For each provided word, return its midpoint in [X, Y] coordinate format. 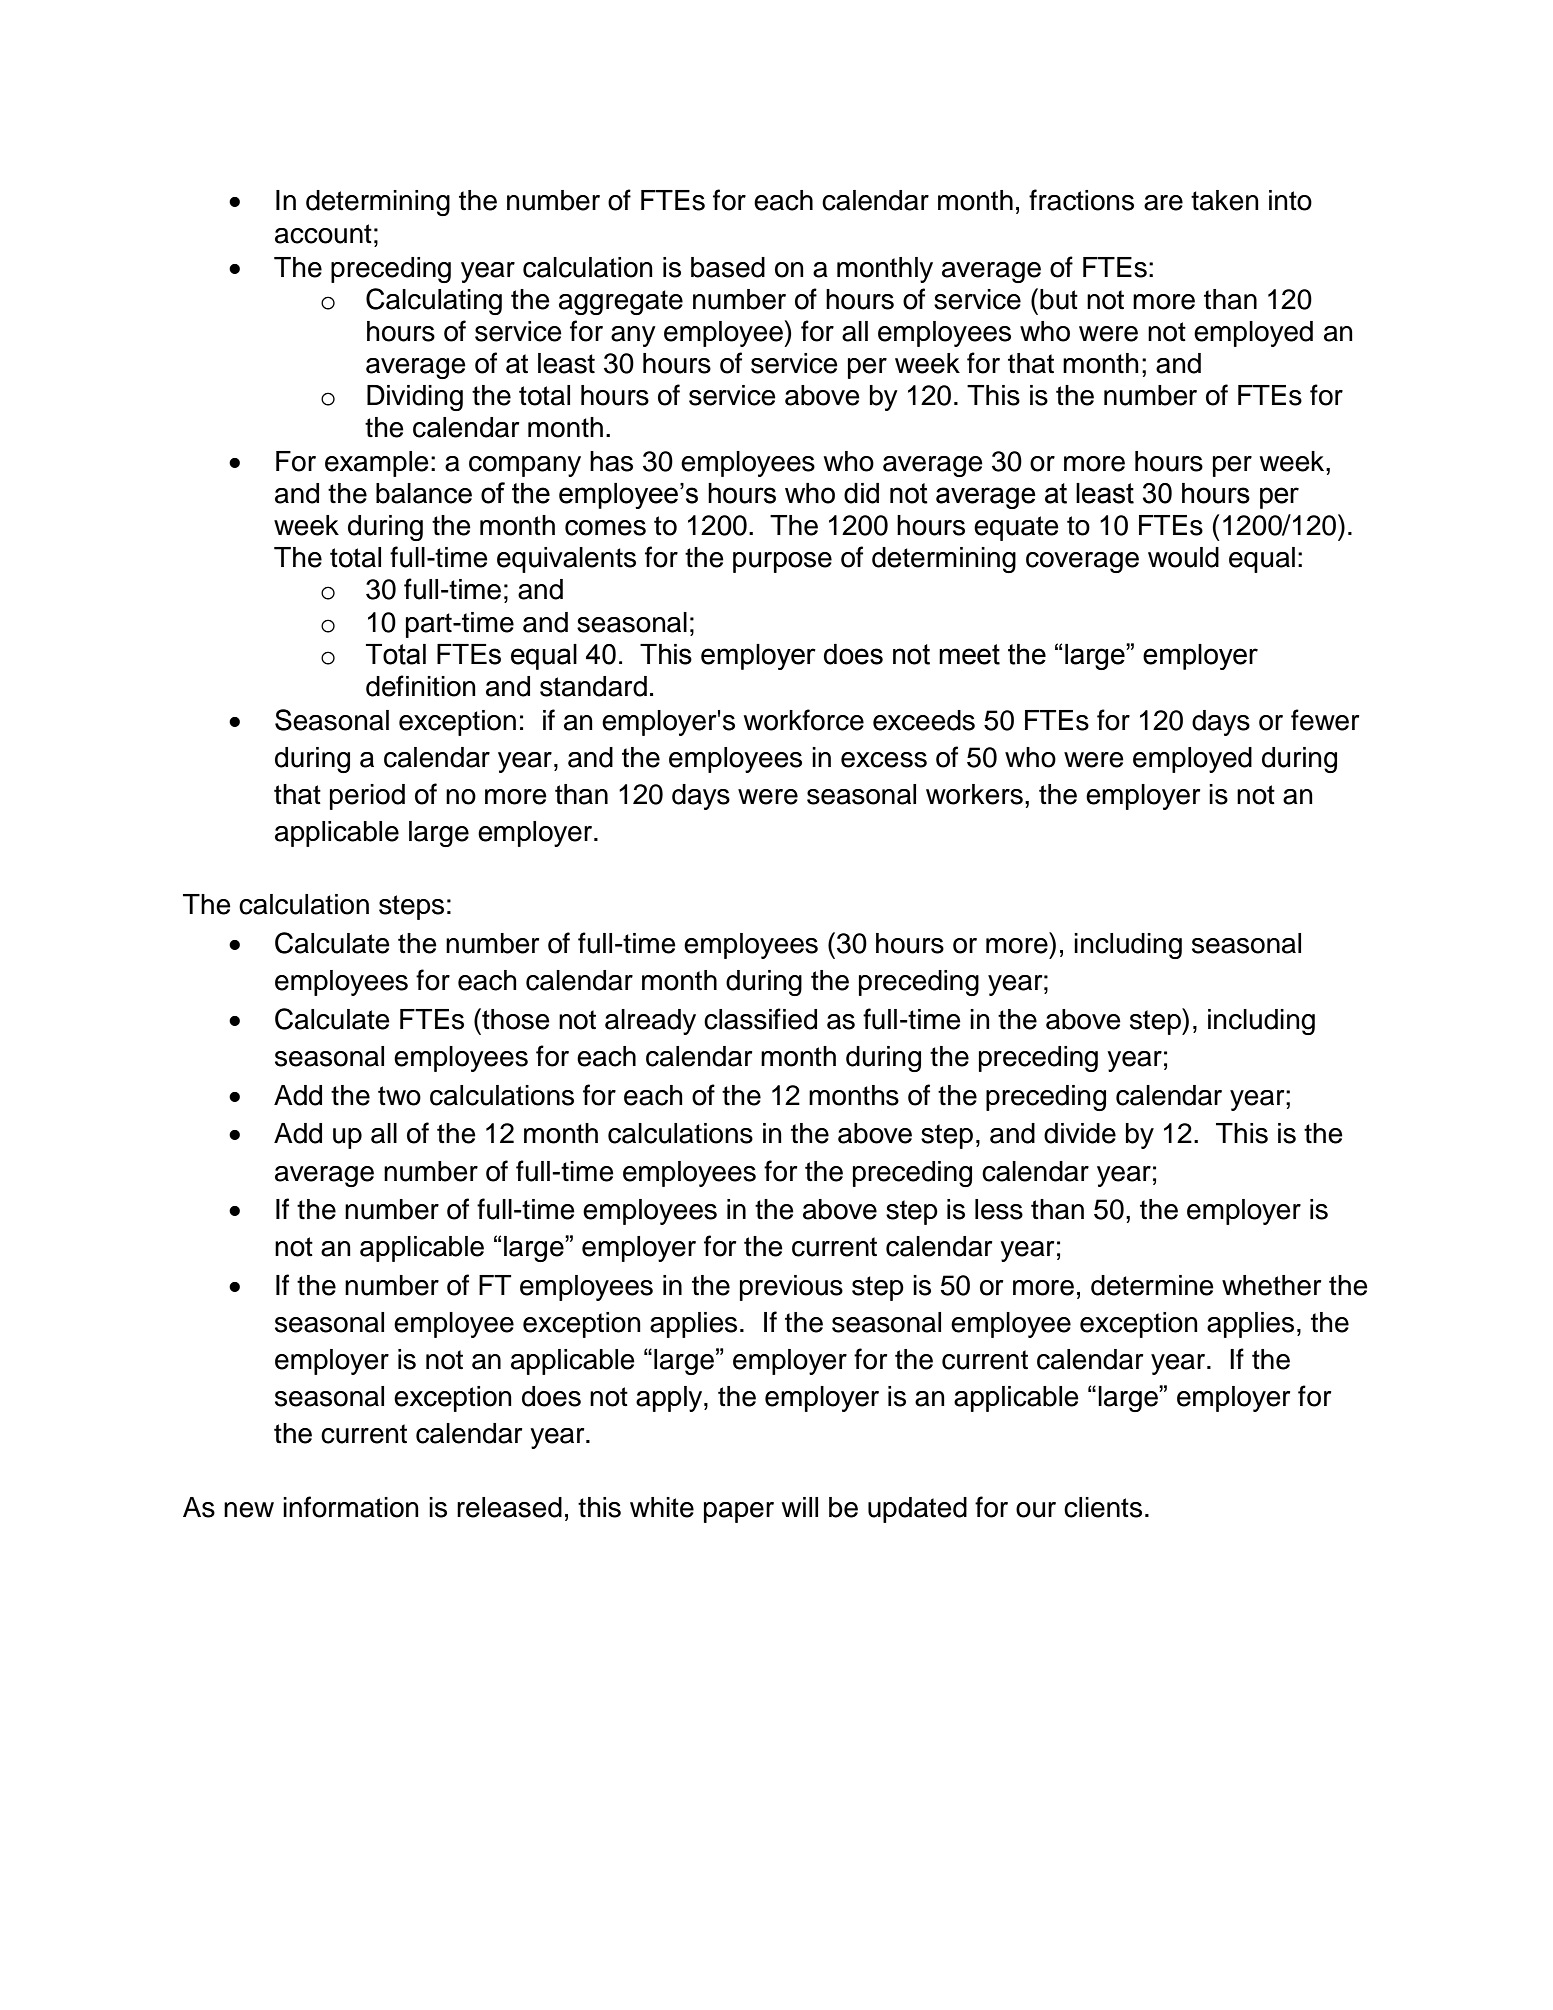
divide [1080, 1133]
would [1183, 557]
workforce [804, 720]
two [399, 1096]
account [323, 234]
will [800, 1507]
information [351, 1507]
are [1163, 203]
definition [421, 686]
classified [760, 1019]
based [728, 267]
